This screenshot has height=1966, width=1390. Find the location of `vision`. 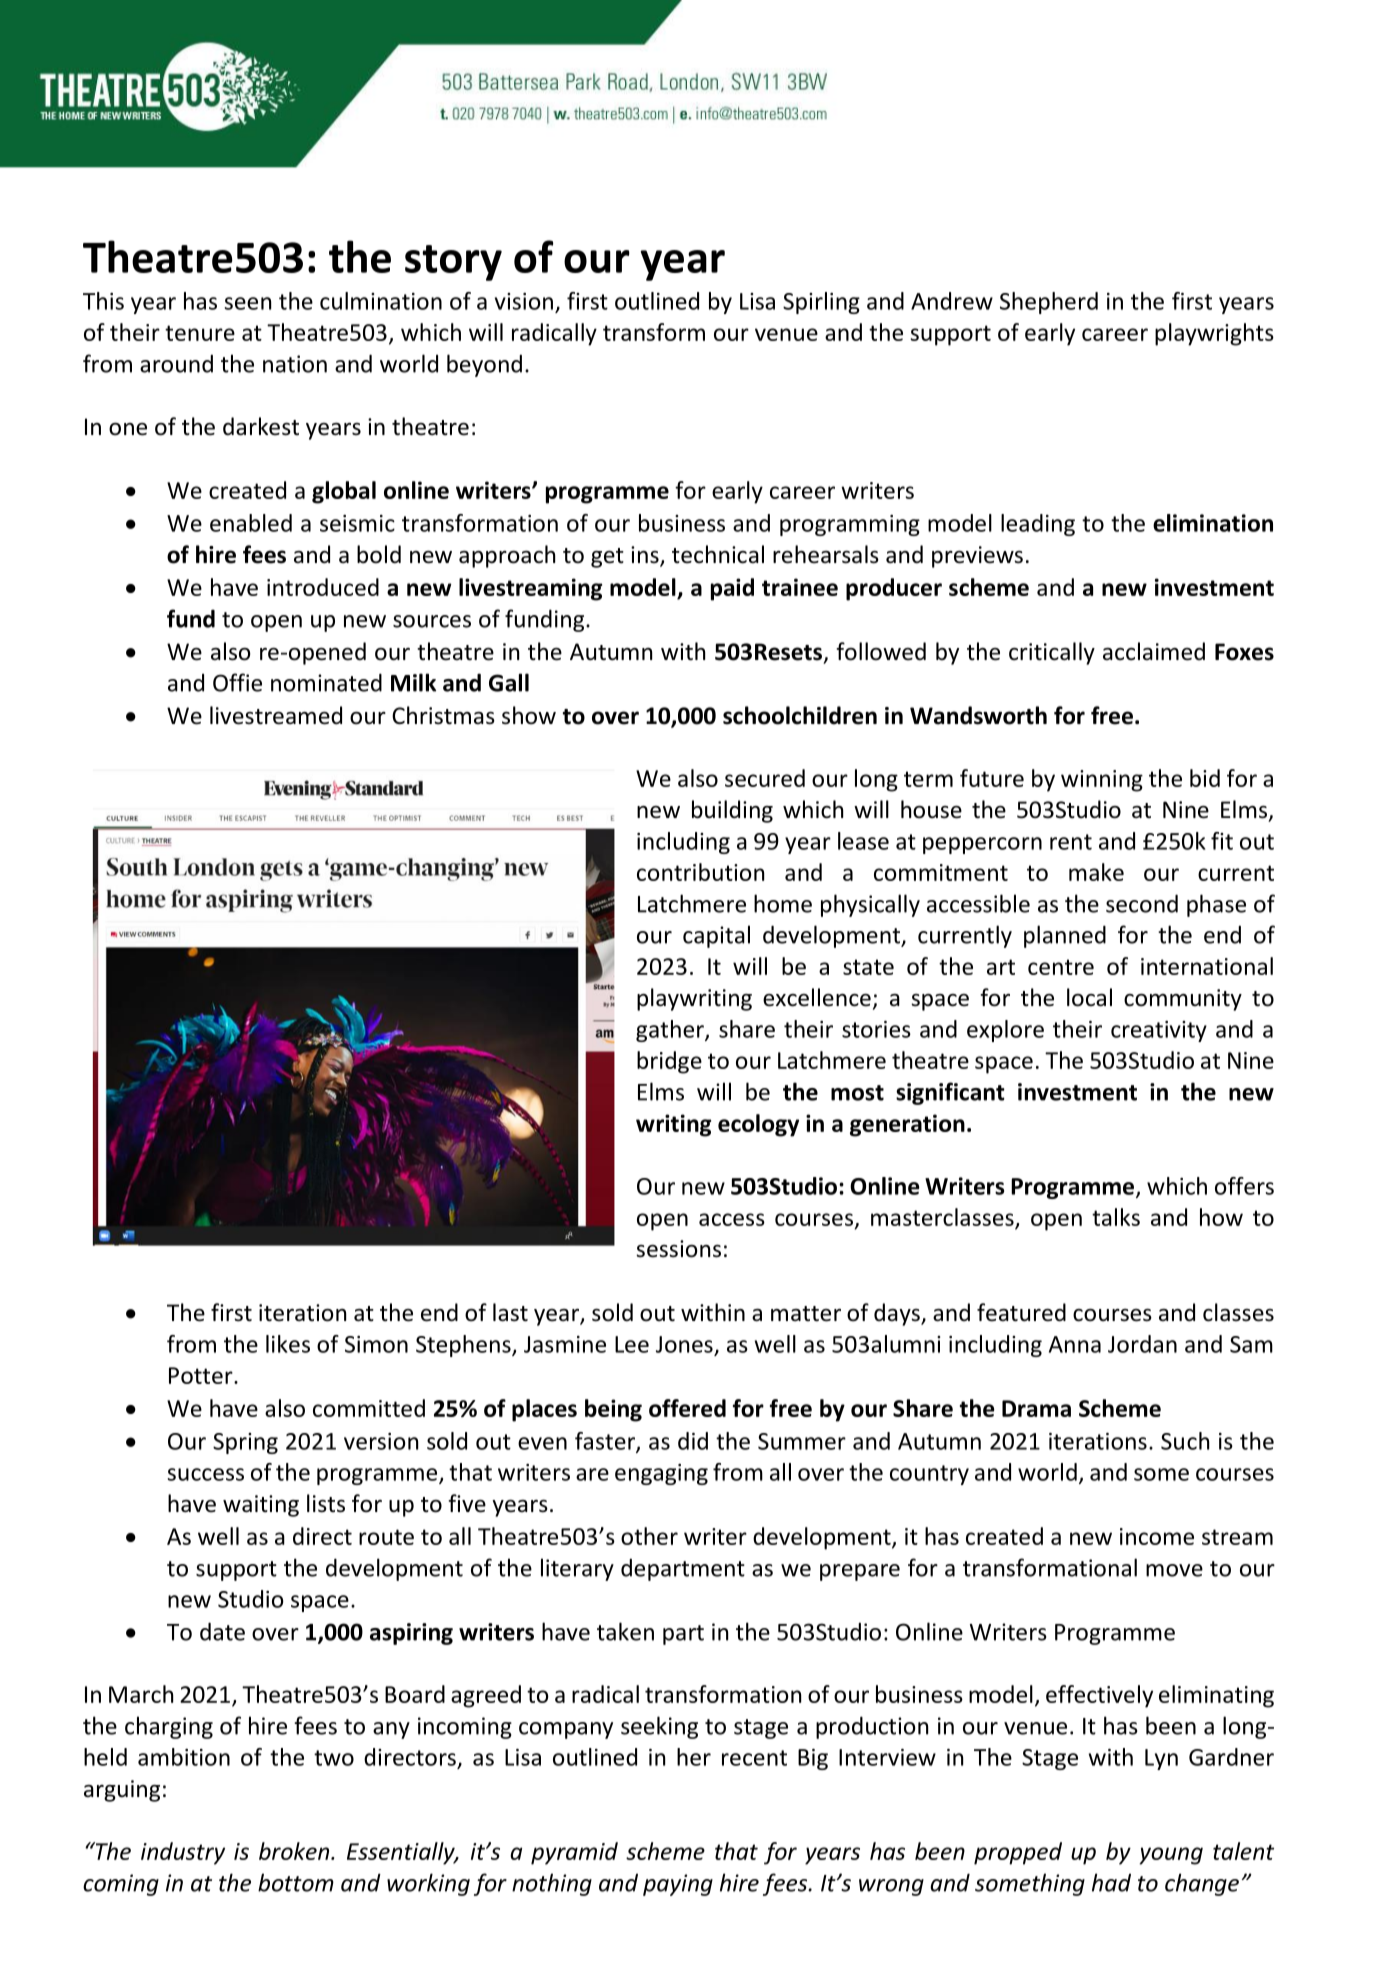

vision is located at coordinates (524, 301).
